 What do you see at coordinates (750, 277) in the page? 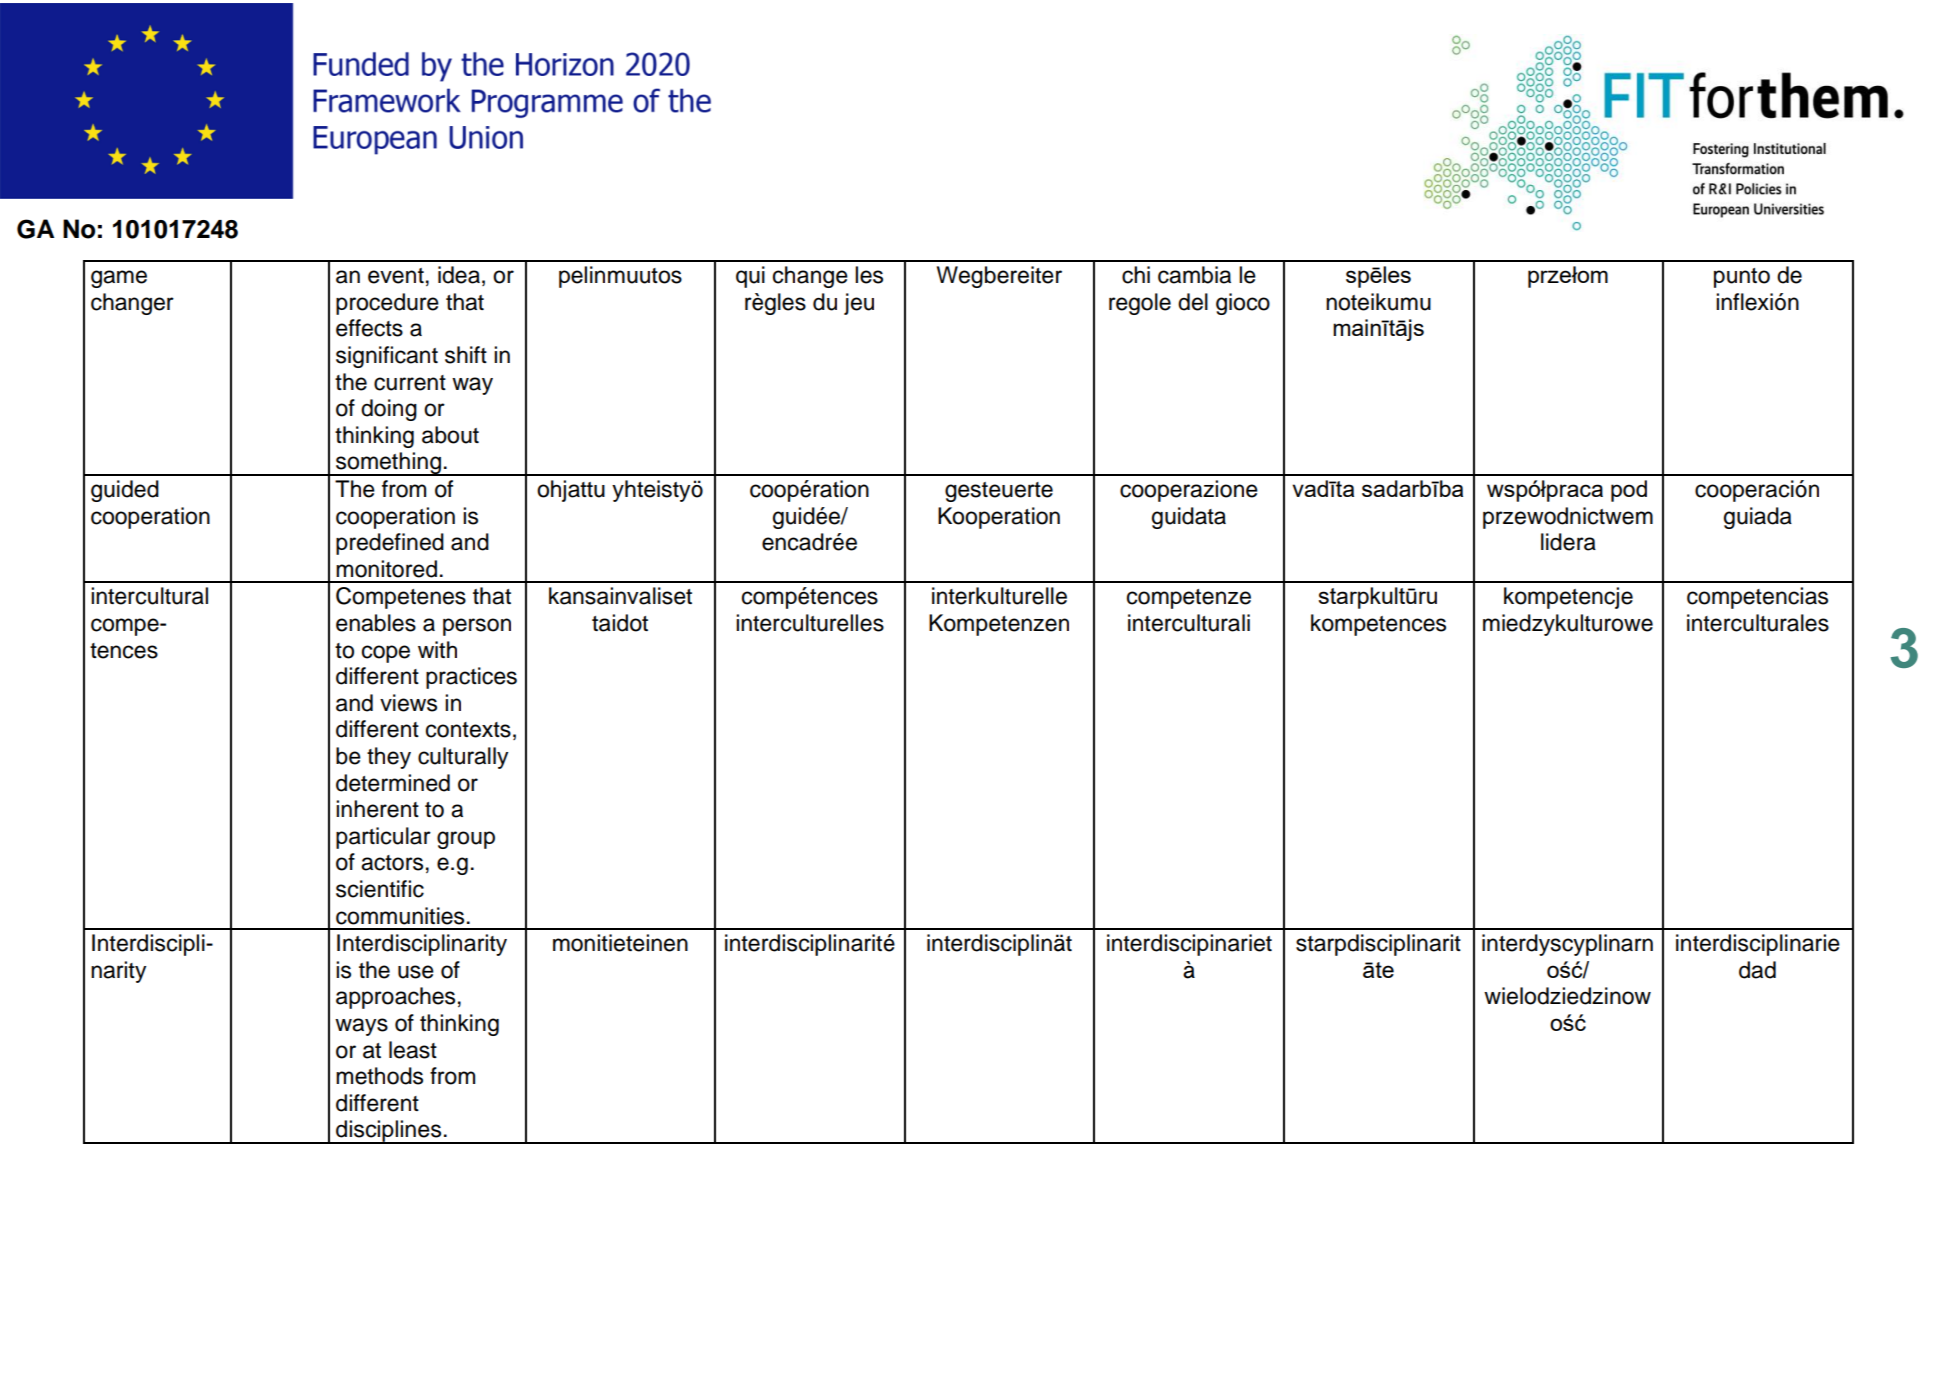
I see `qui` at bounding box center [750, 277].
